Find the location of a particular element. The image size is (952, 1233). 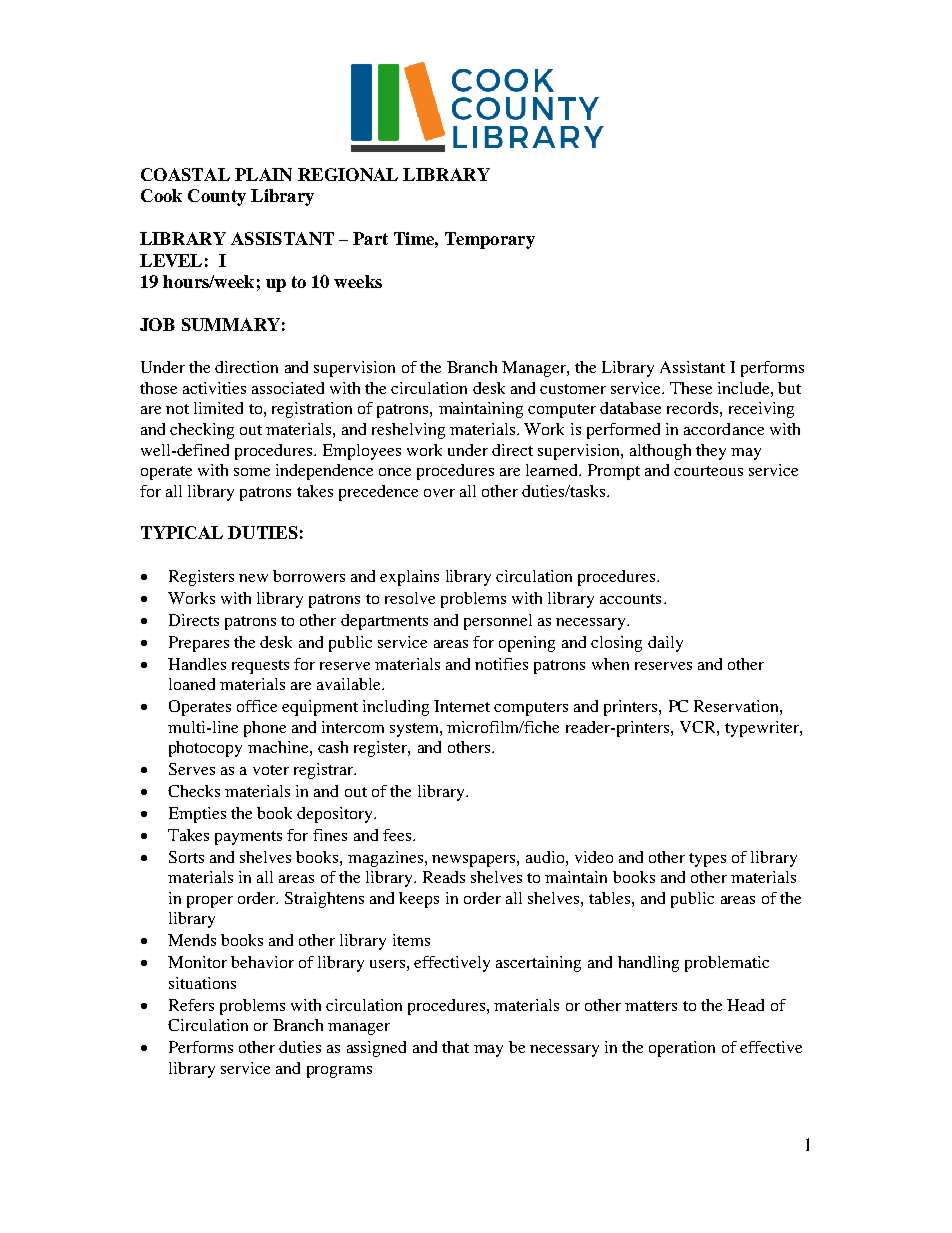

personnel is located at coordinates (498, 622).
